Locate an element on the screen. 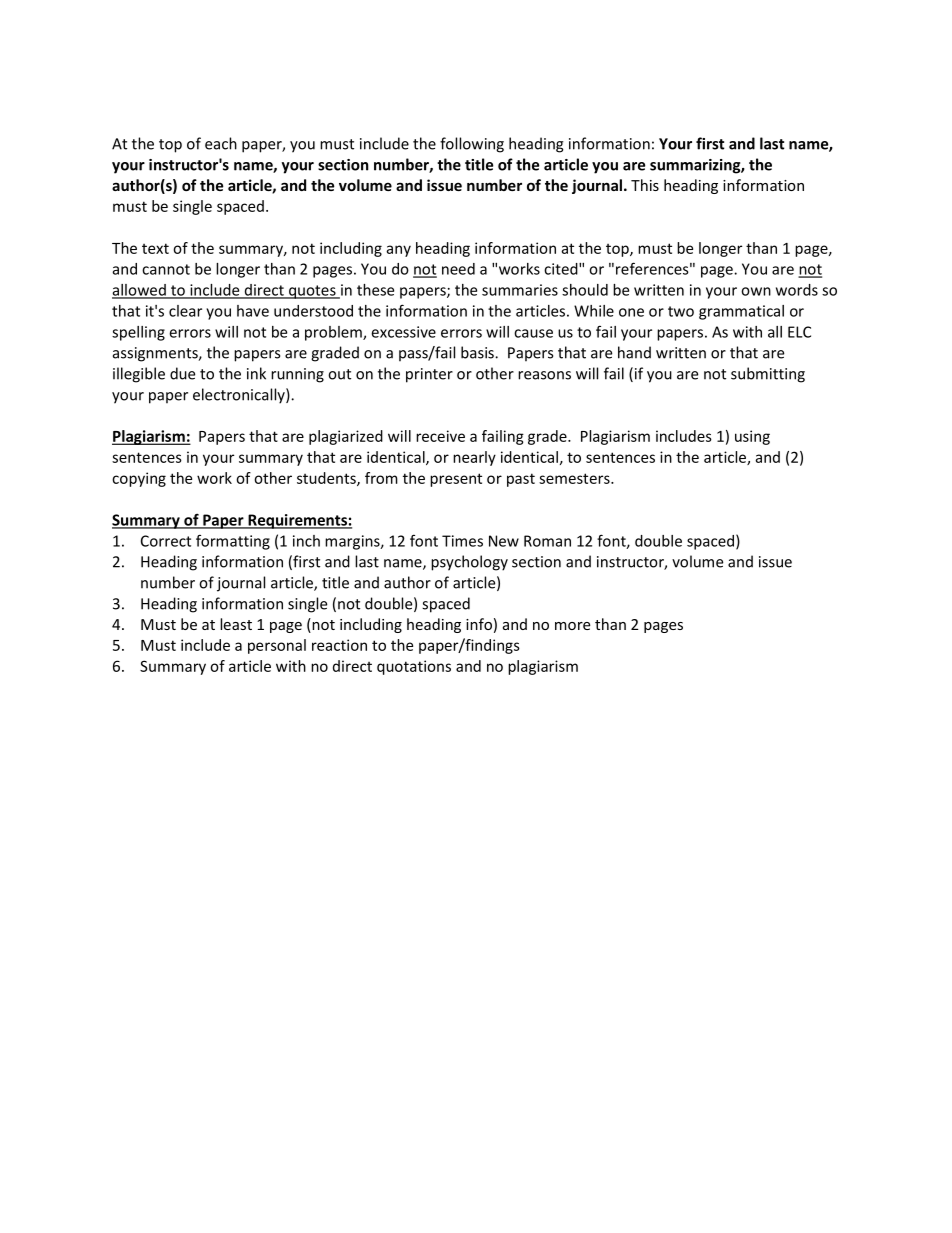 The height and width of the screenshot is (1233, 952). present is located at coordinates (456, 480).
